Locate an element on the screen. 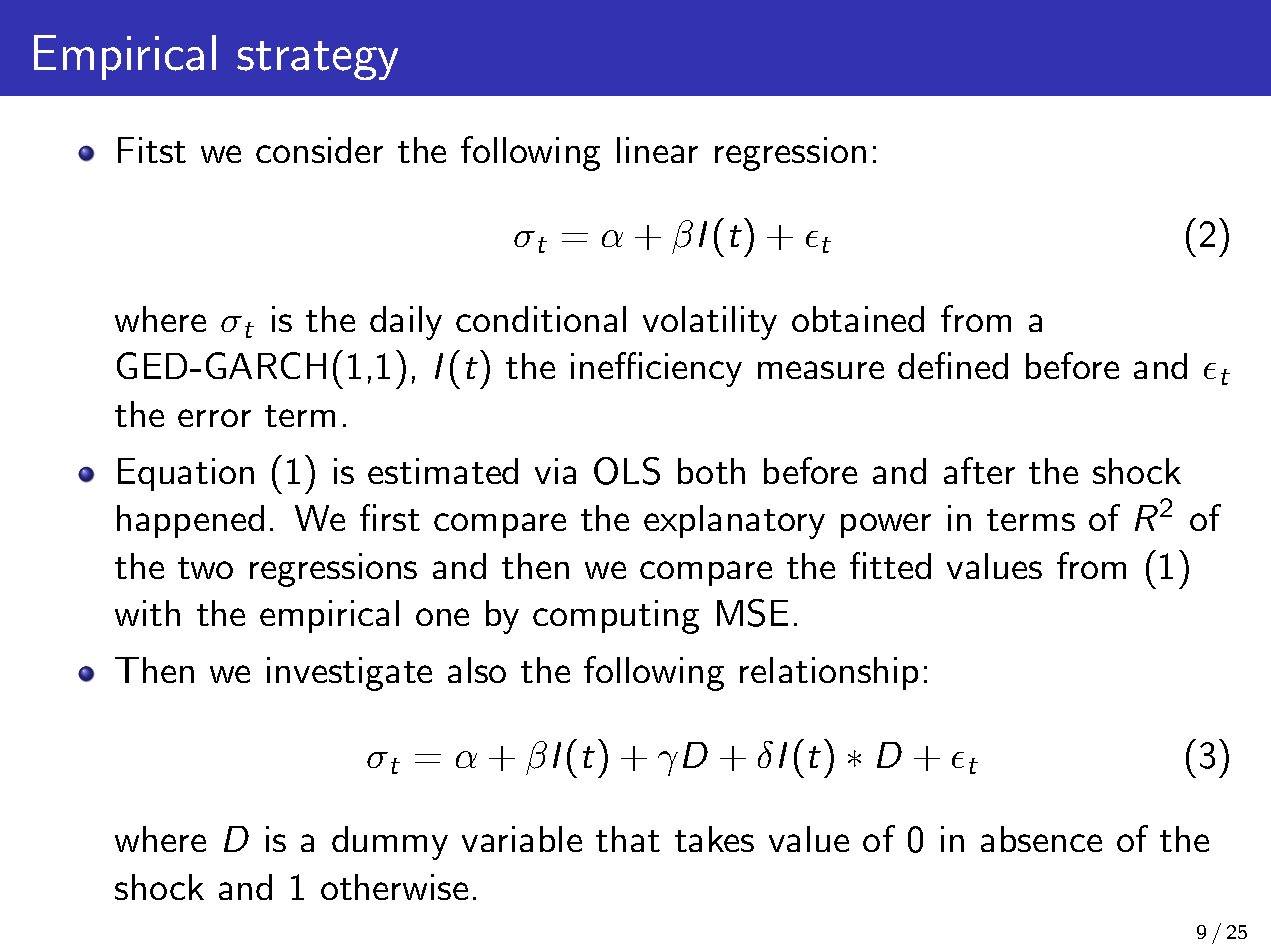 This screenshot has width=1271, height=952. linear is located at coordinates (657, 150).
